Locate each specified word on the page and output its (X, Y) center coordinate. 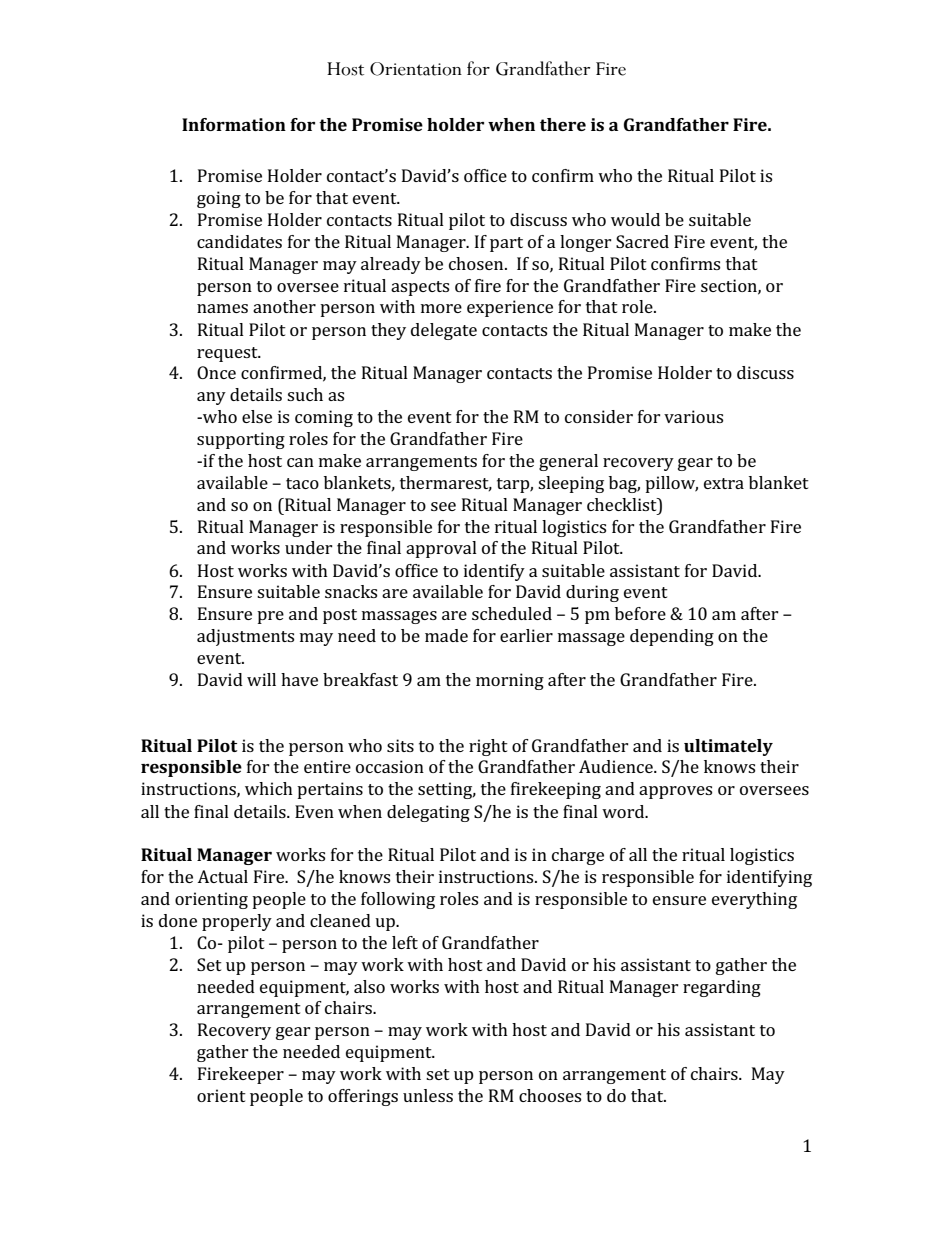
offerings (363, 1097)
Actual (222, 876)
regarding (722, 988)
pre (270, 617)
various (693, 416)
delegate (444, 331)
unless (428, 1095)
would (635, 219)
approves (675, 792)
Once (216, 372)
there (563, 124)
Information (234, 124)
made (446, 635)
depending (672, 637)
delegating (428, 813)
